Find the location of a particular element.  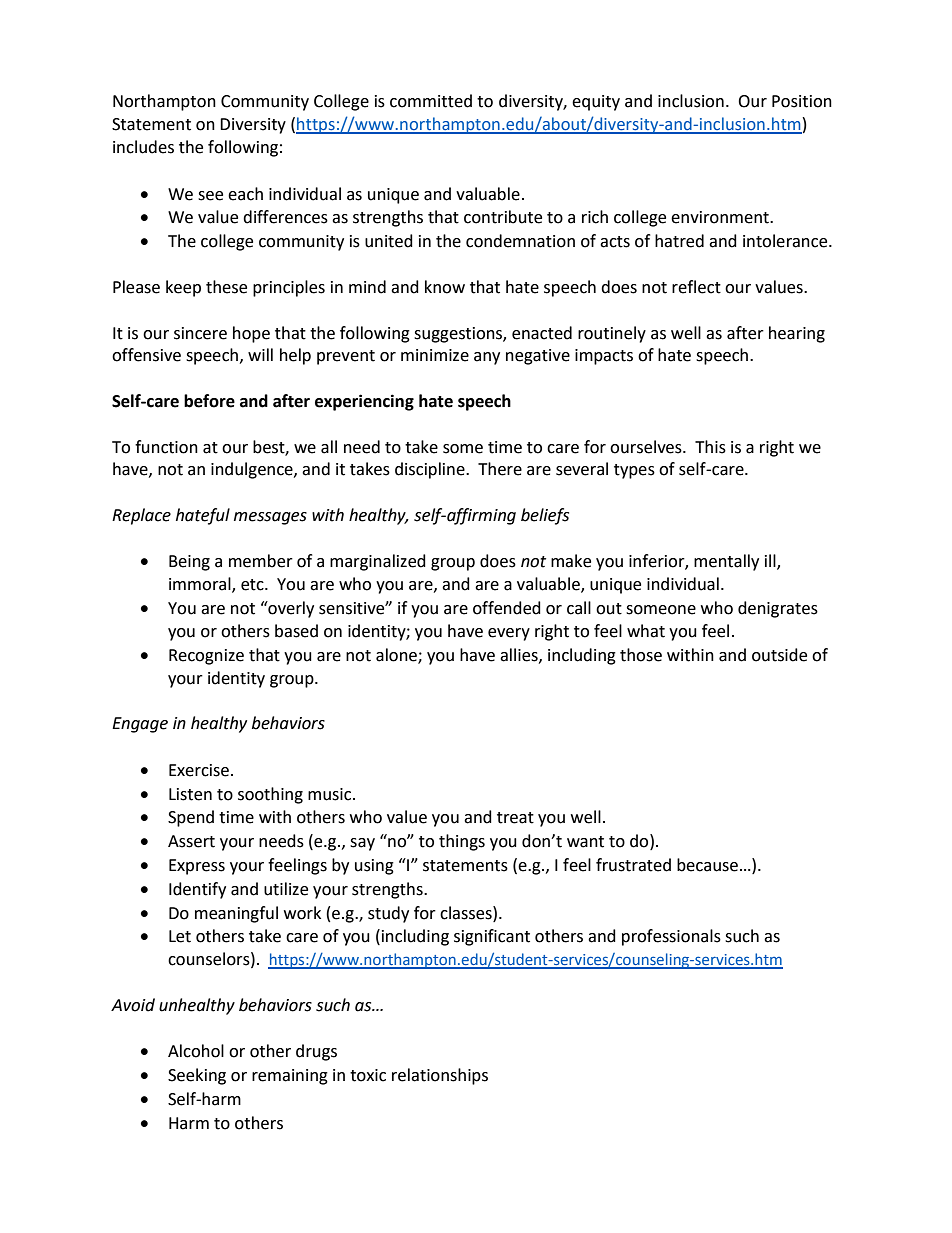

Alcohol is located at coordinates (196, 1051).
